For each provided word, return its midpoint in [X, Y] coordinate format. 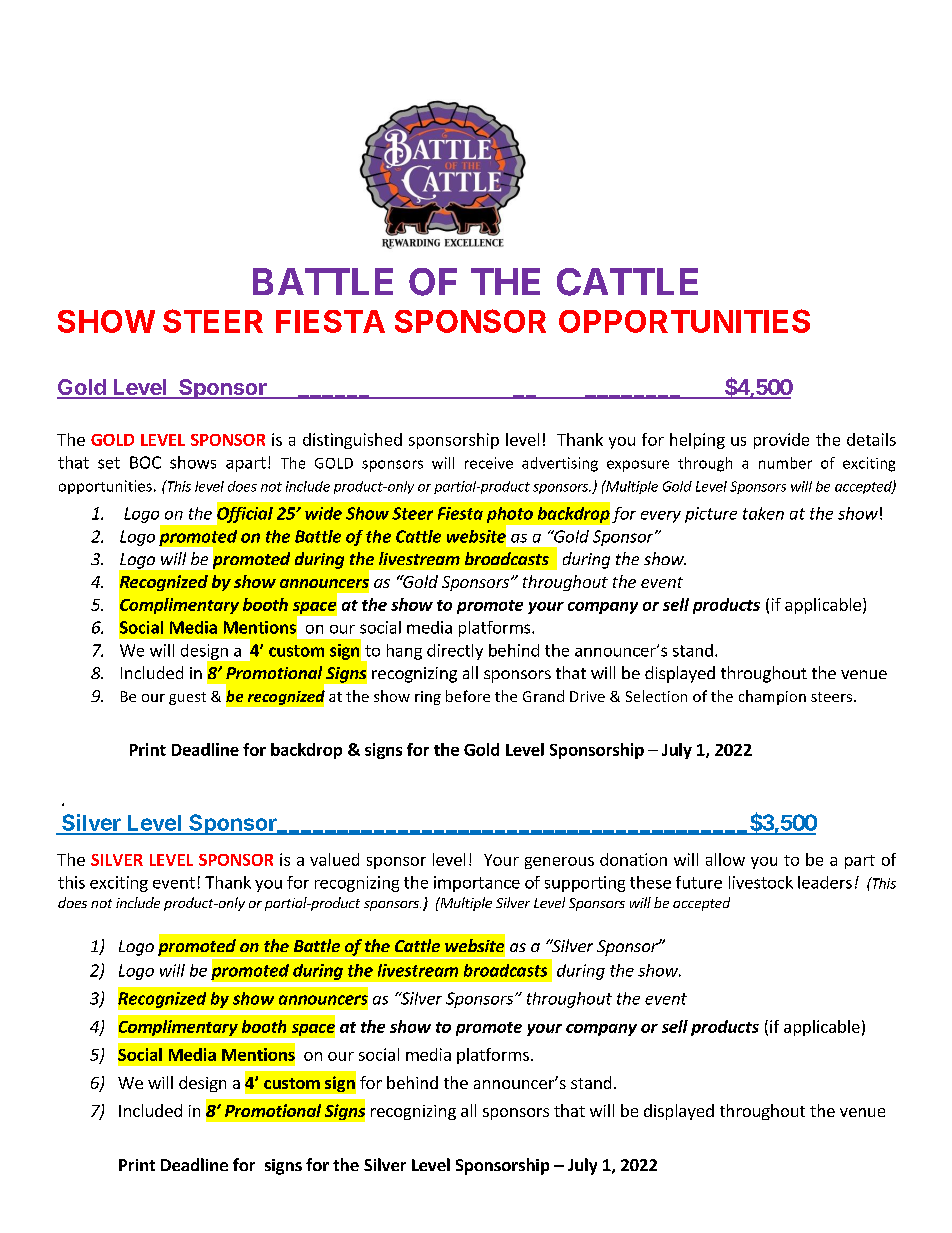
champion [772, 697]
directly [455, 652]
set [109, 463]
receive [489, 463]
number [785, 463]
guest [187, 698]
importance [477, 884]
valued [334, 859]
